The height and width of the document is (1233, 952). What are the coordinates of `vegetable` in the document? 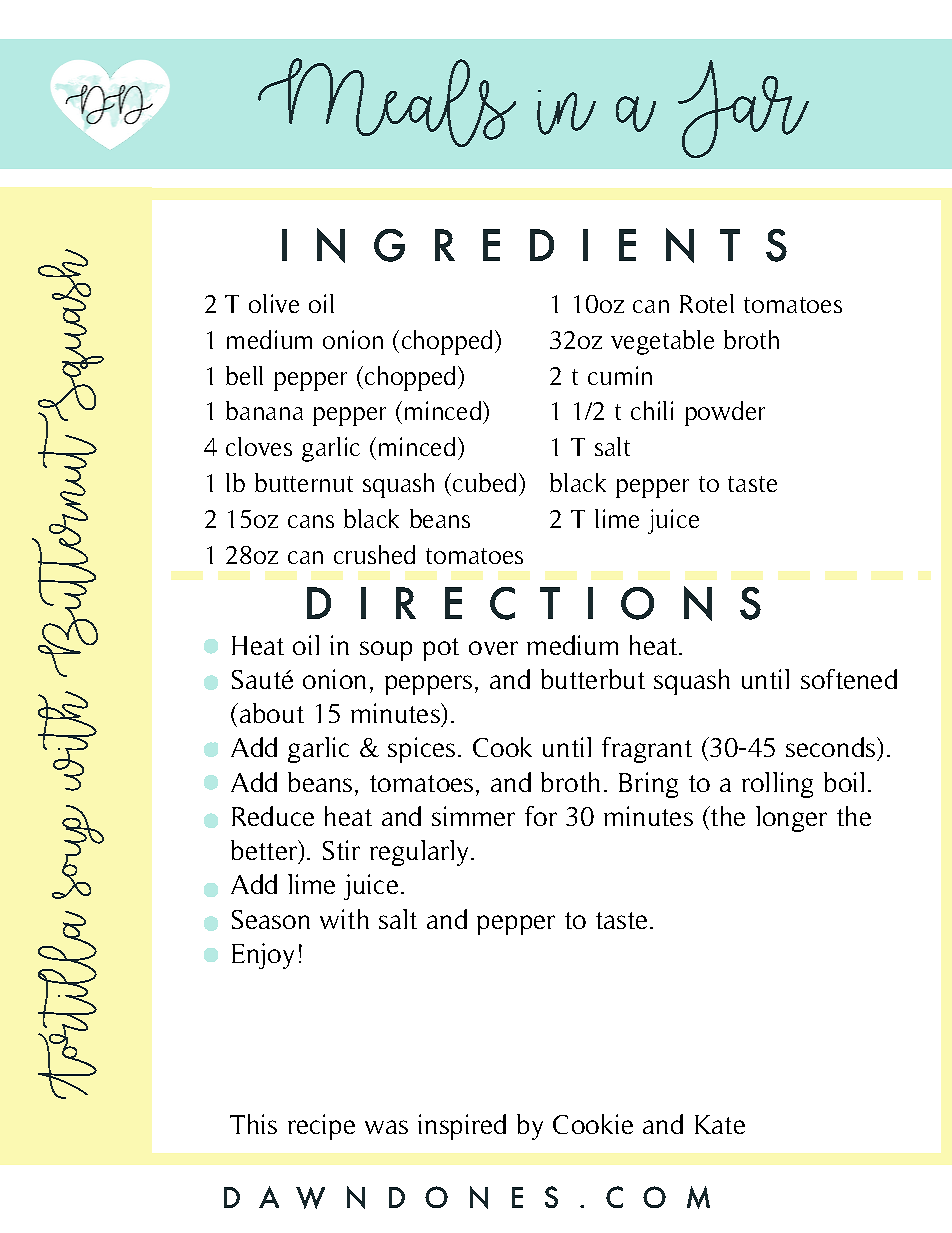 It's located at (662, 342).
